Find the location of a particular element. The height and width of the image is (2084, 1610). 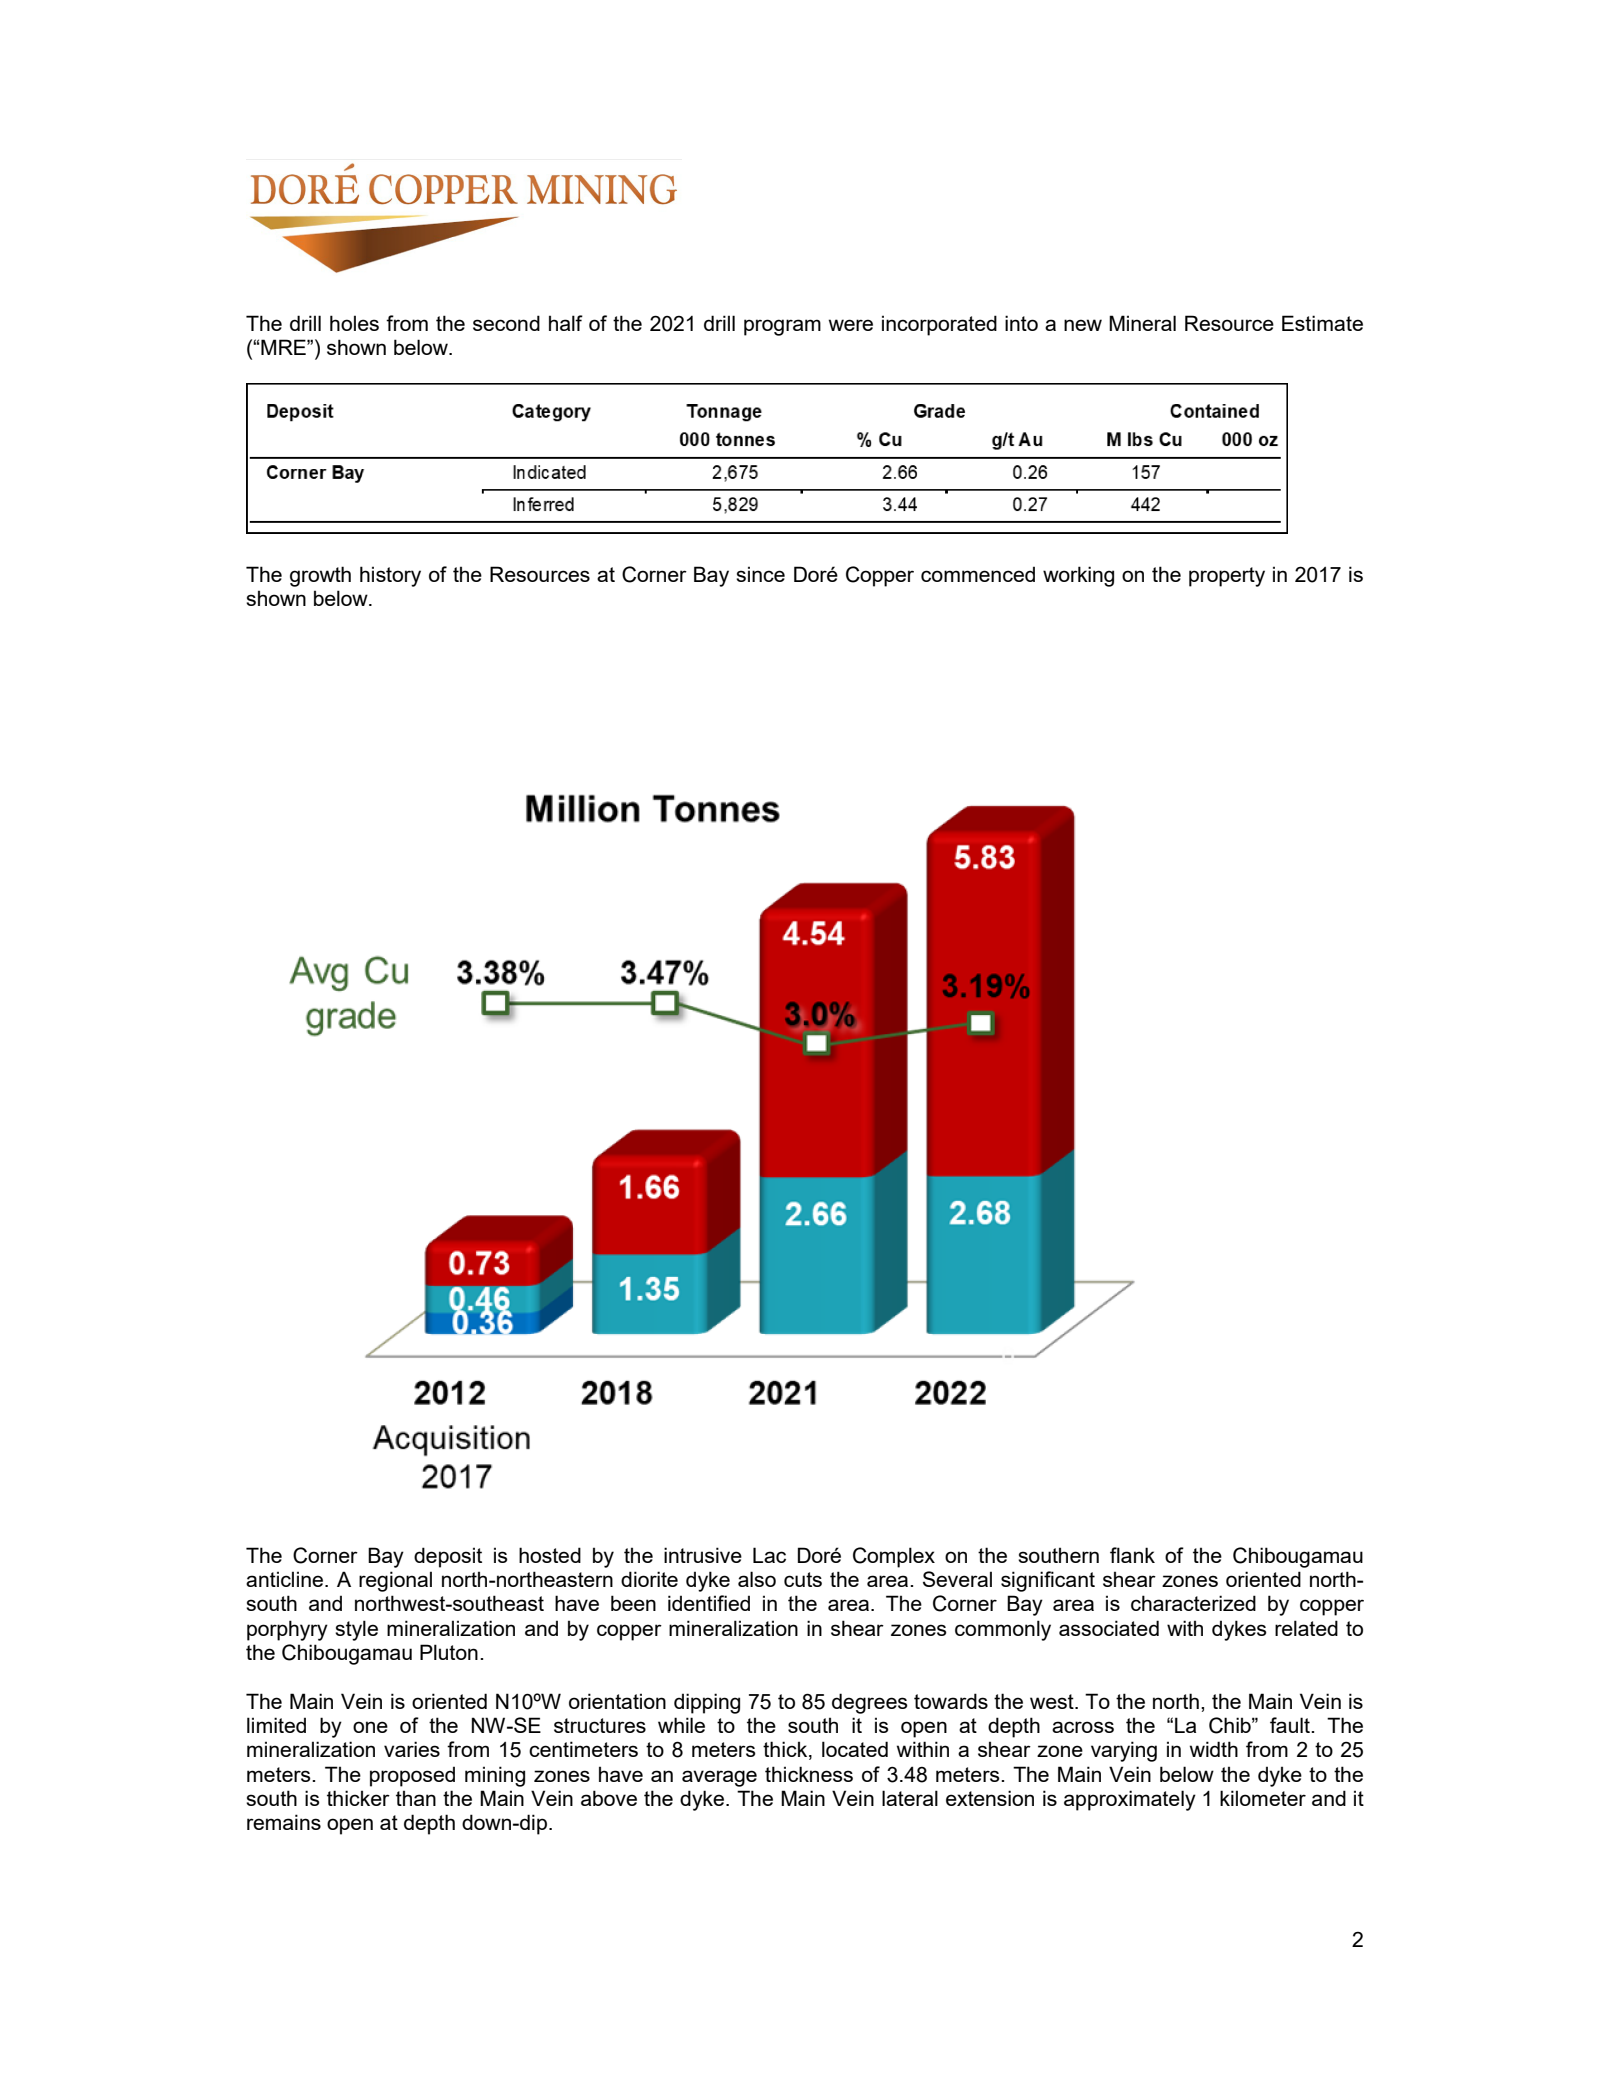

new is located at coordinates (1083, 325).
